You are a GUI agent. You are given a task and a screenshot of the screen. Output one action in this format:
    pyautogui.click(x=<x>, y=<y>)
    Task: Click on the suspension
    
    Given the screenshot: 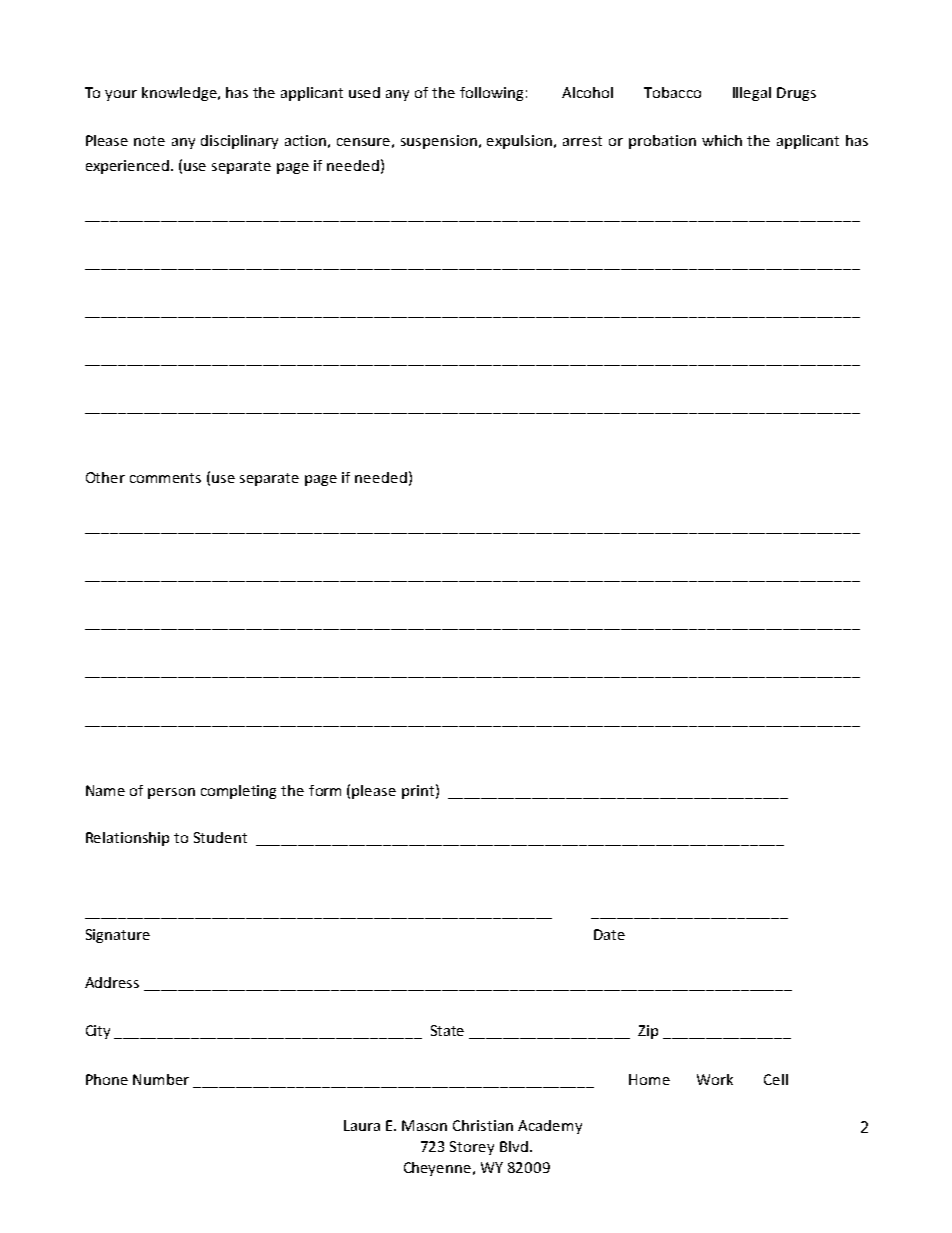 What is the action you would take?
    pyautogui.click(x=439, y=142)
